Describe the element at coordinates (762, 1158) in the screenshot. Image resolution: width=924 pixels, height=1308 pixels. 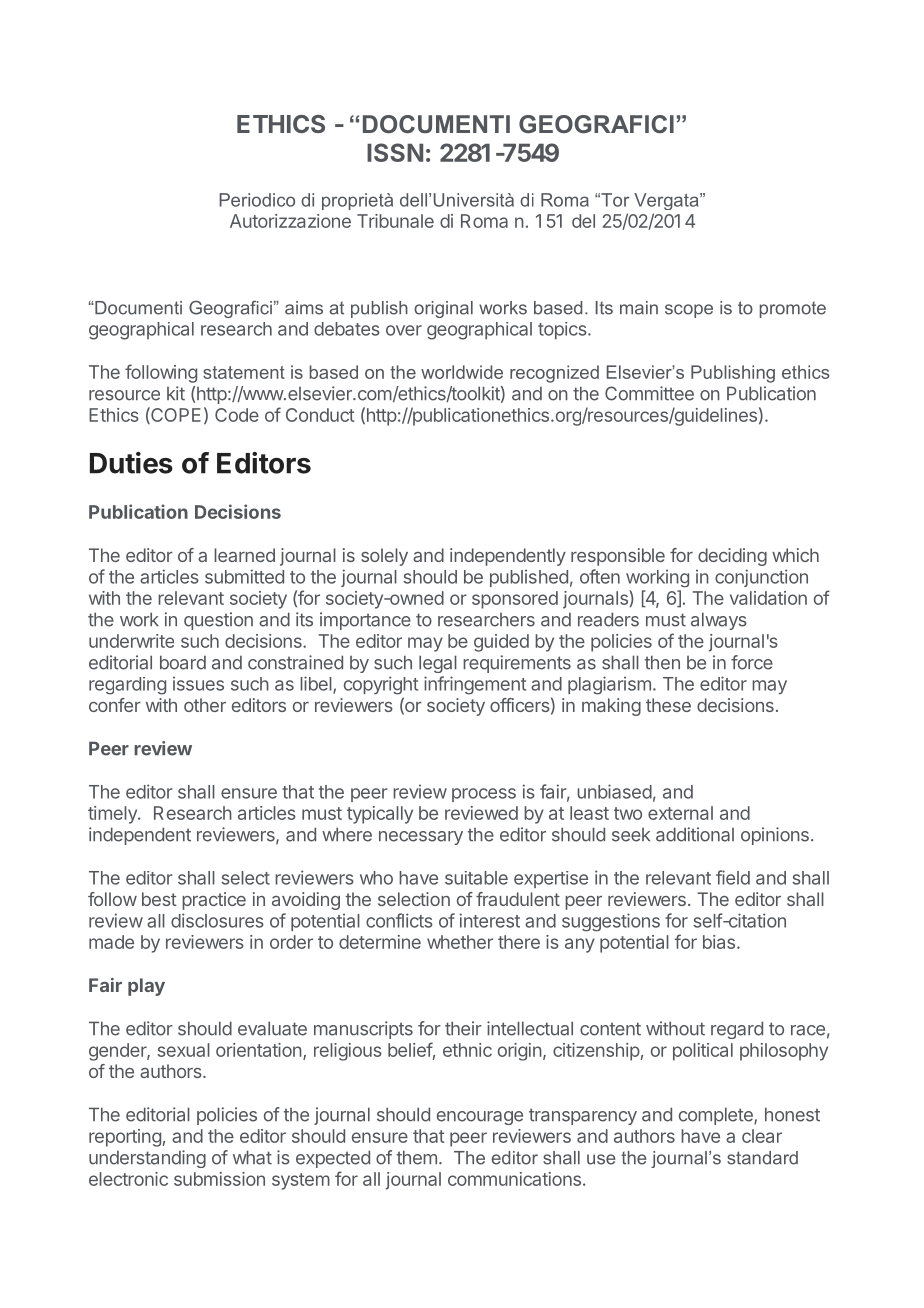
I see `standard` at that location.
